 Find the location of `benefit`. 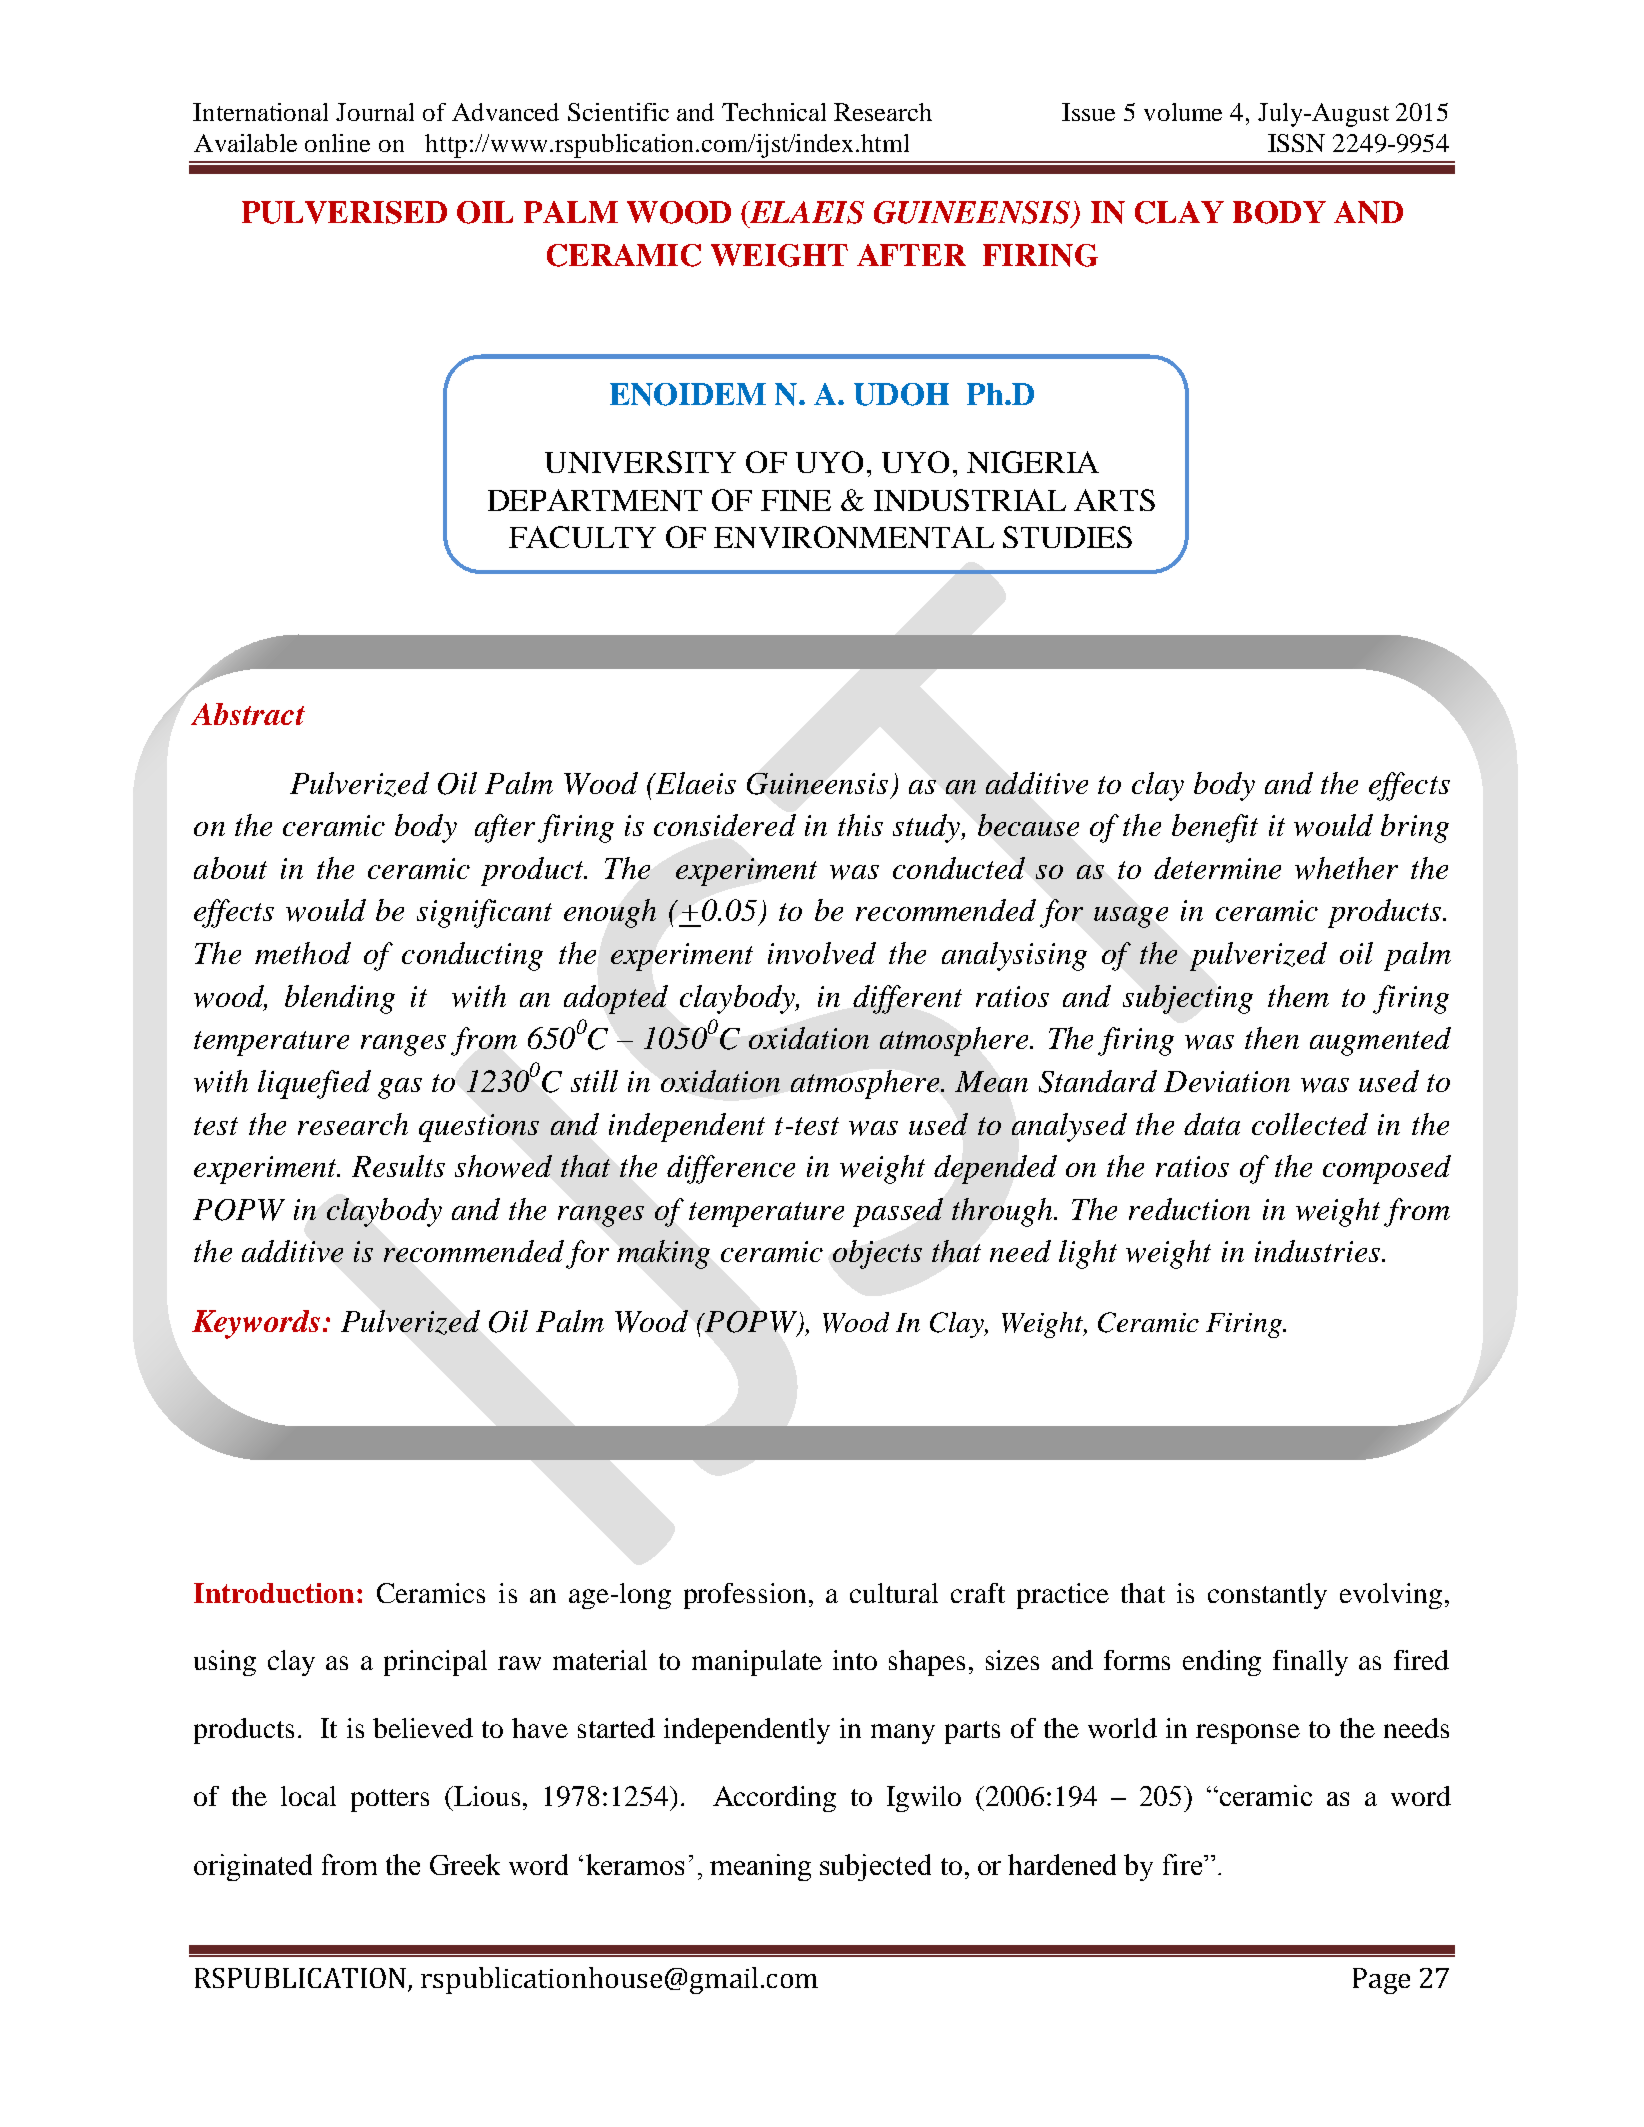

benefit is located at coordinates (1215, 828).
